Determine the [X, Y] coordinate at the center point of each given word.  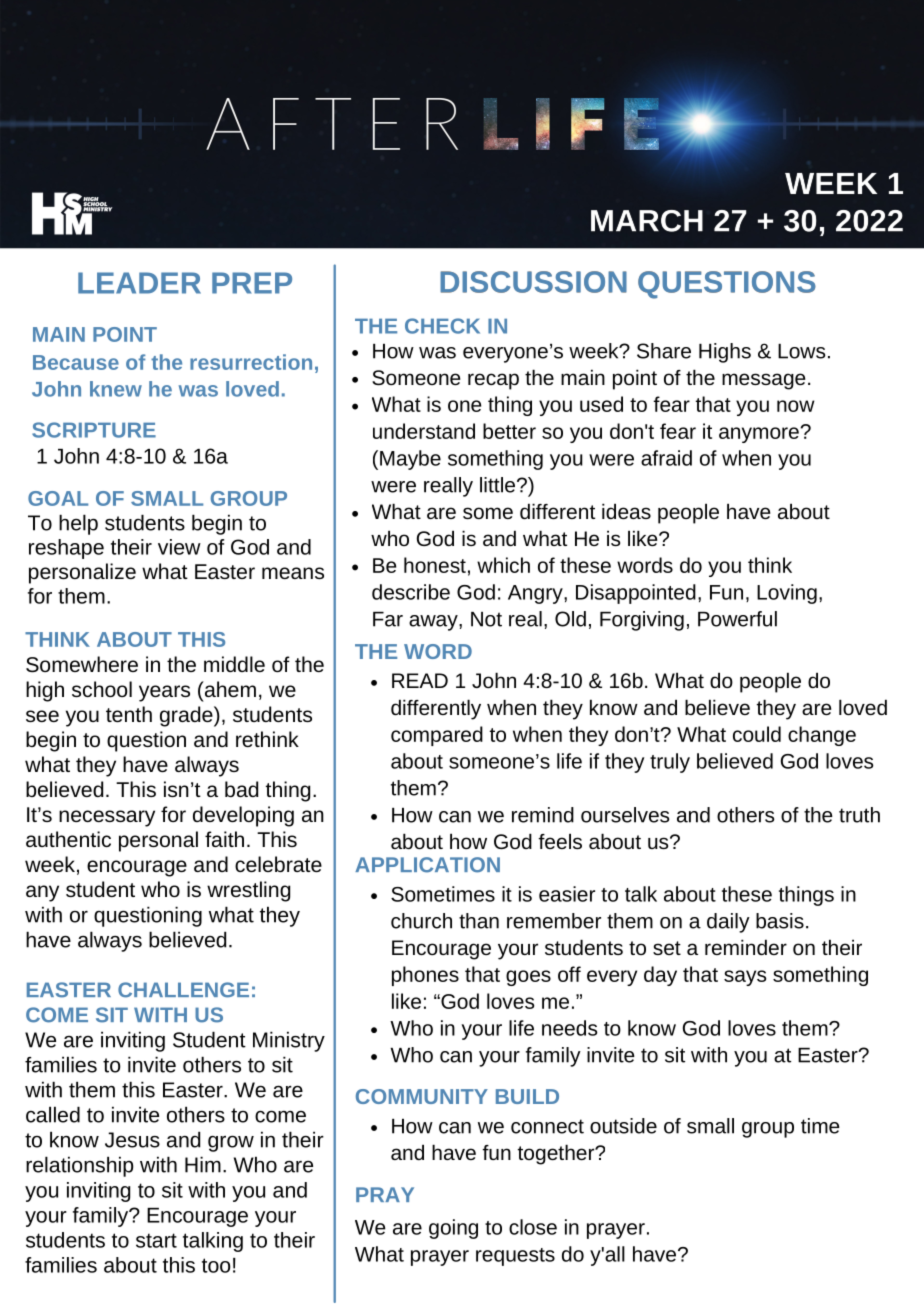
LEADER [139, 283]
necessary [107, 818]
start [156, 1240]
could [757, 734]
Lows [802, 351]
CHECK [442, 326]
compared [437, 736]
